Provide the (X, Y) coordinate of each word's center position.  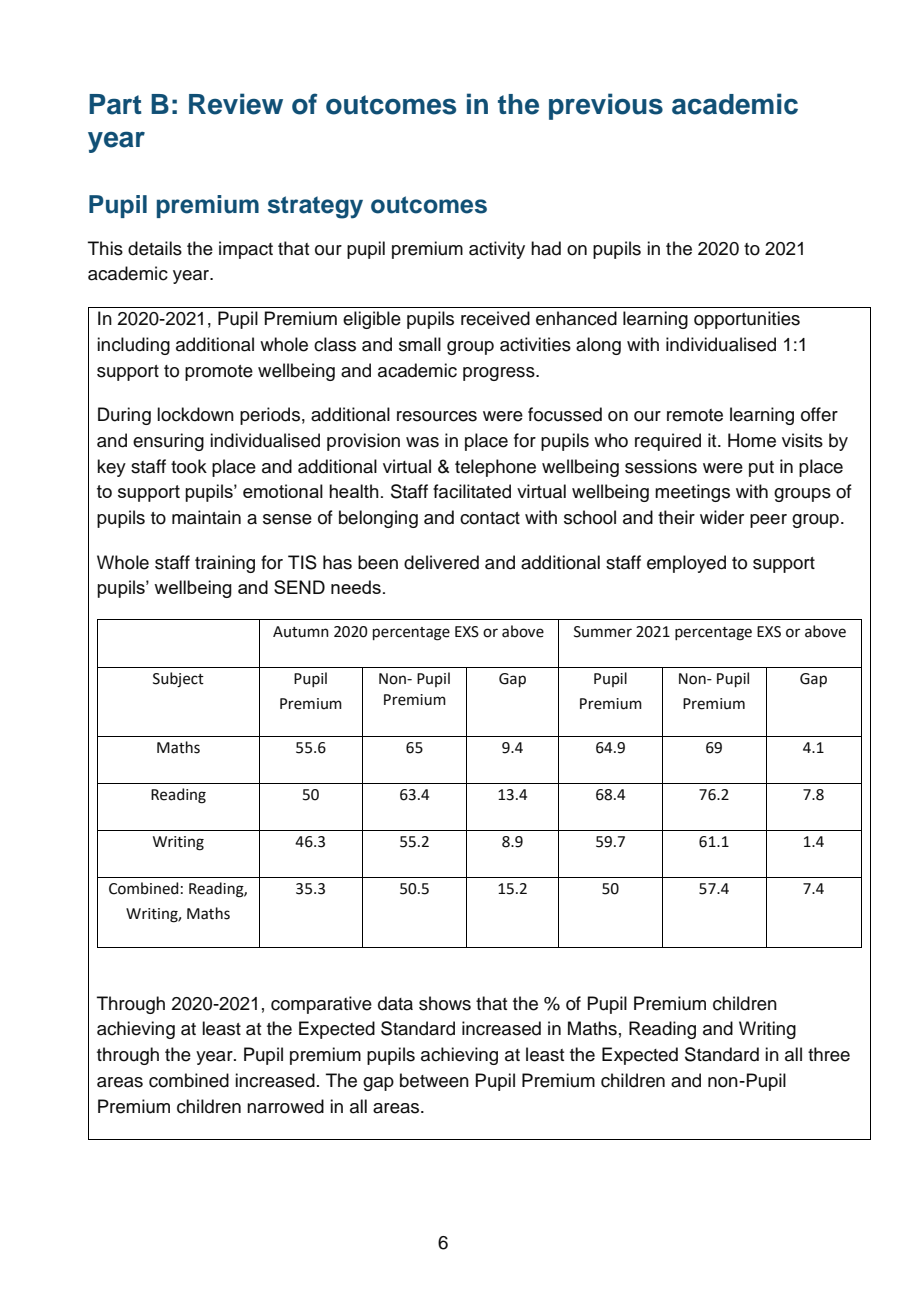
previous (606, 106)
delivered (441, 562)
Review (236, 104)
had (546, 248)
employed (686, 564)
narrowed (285, 1106)
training (225, 564)
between (434, 1080)
